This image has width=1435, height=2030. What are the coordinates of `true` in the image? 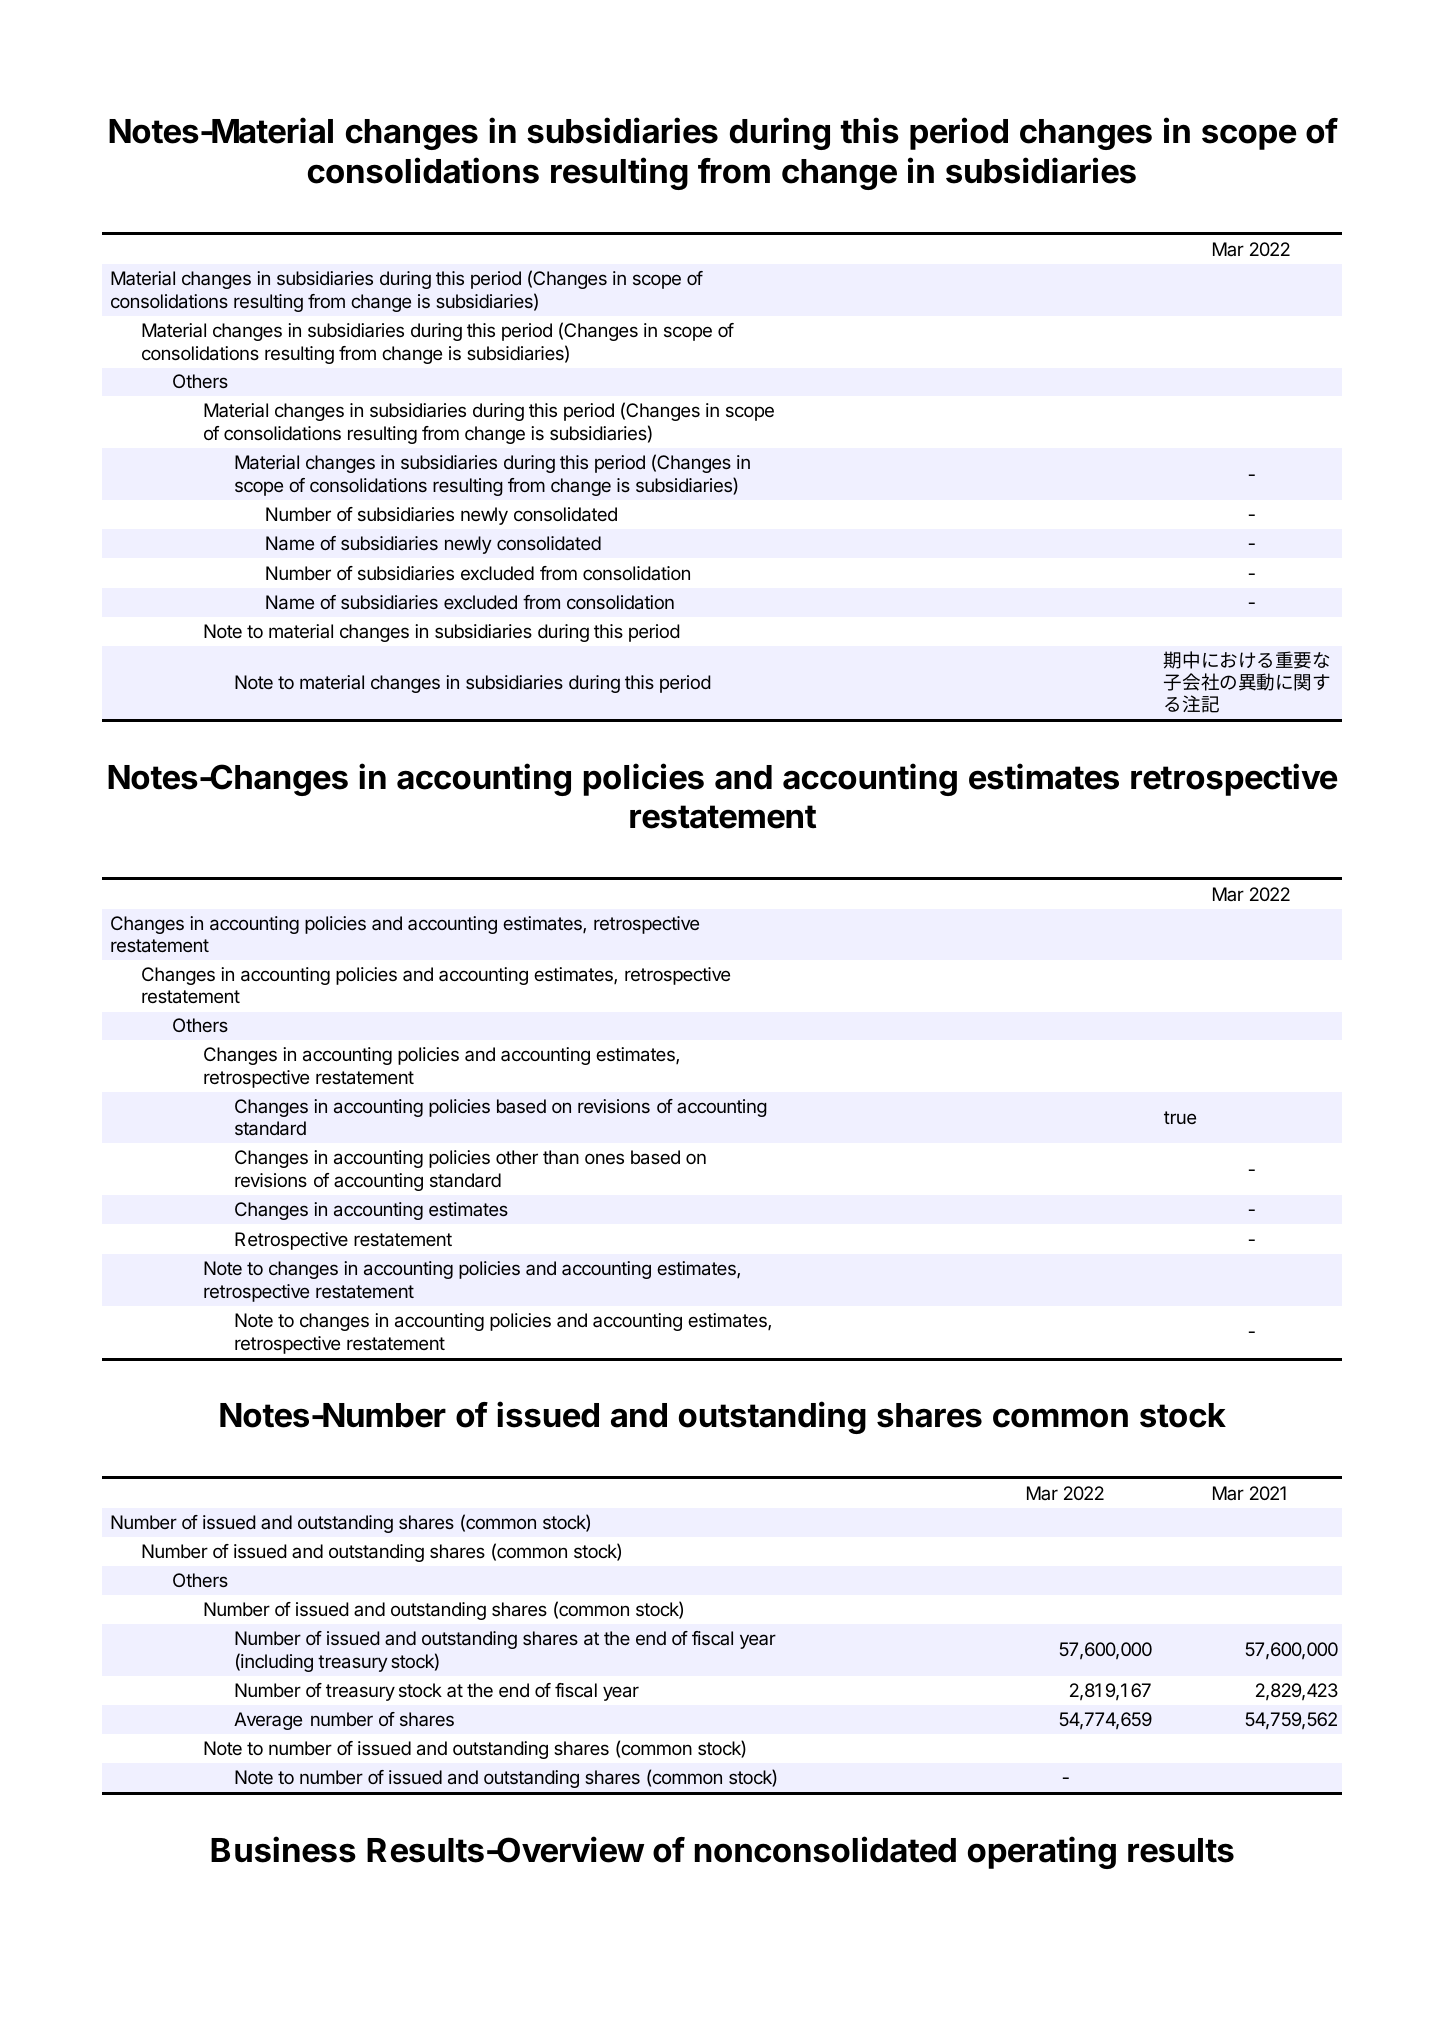 It's located at (1180, 1117).
